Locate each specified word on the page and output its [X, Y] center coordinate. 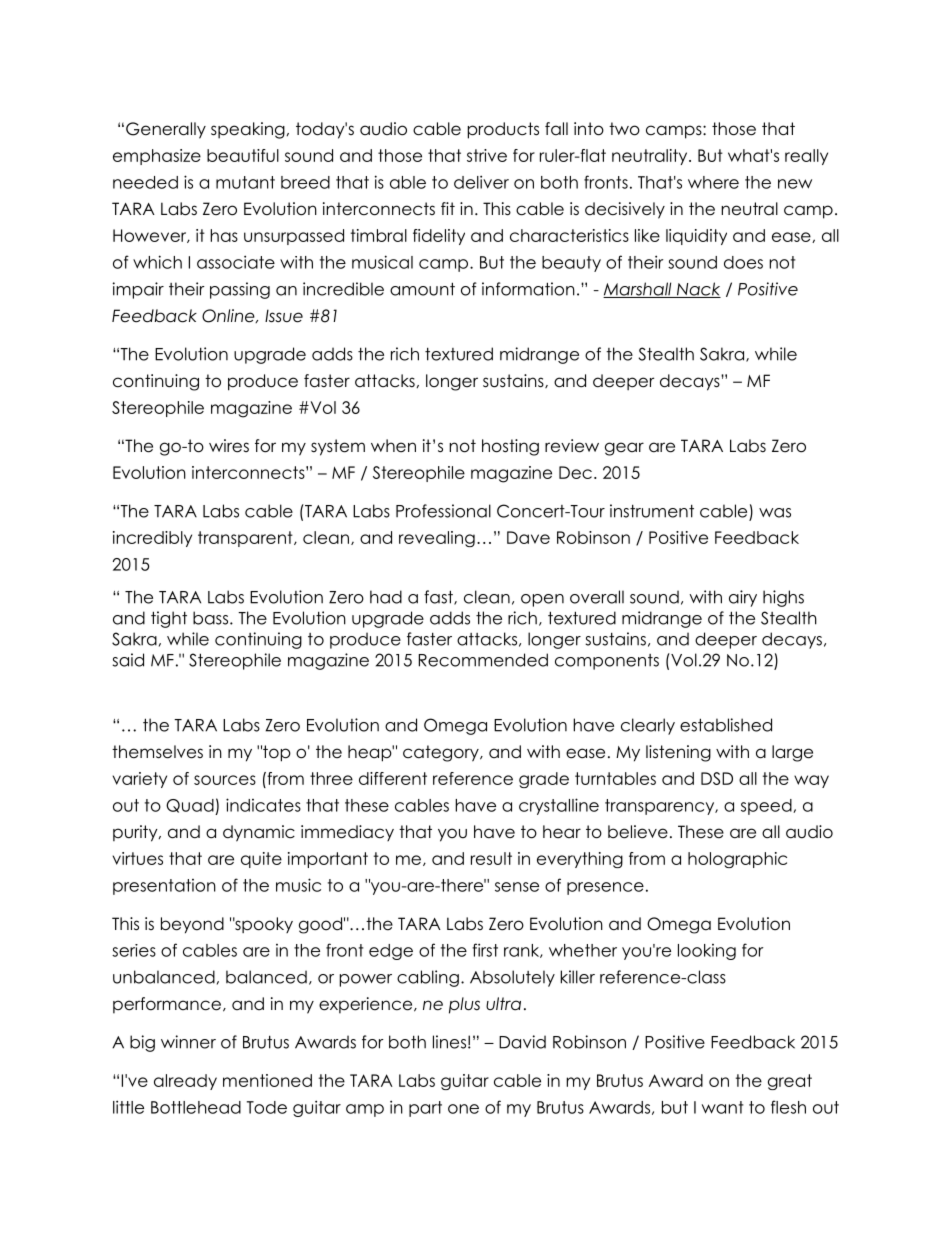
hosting [510, 447]
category [442, 753]
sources [225, 780]
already [185, 1082]
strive [487, 155]
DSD [717, 778]
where [713, 182]
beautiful [243, 155]
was [775, 513]
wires [229, 446]
